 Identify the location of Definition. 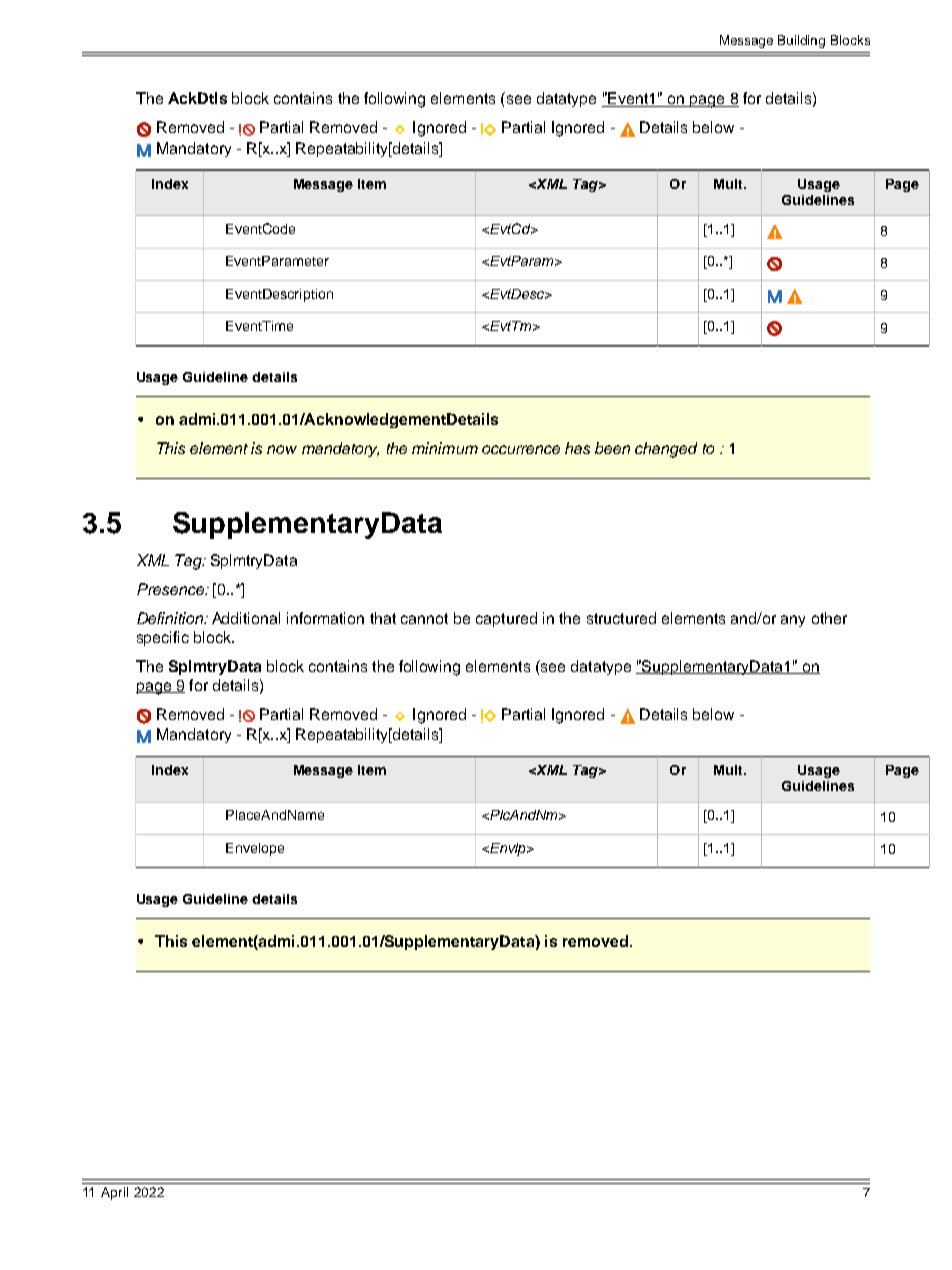
(171, 618).
